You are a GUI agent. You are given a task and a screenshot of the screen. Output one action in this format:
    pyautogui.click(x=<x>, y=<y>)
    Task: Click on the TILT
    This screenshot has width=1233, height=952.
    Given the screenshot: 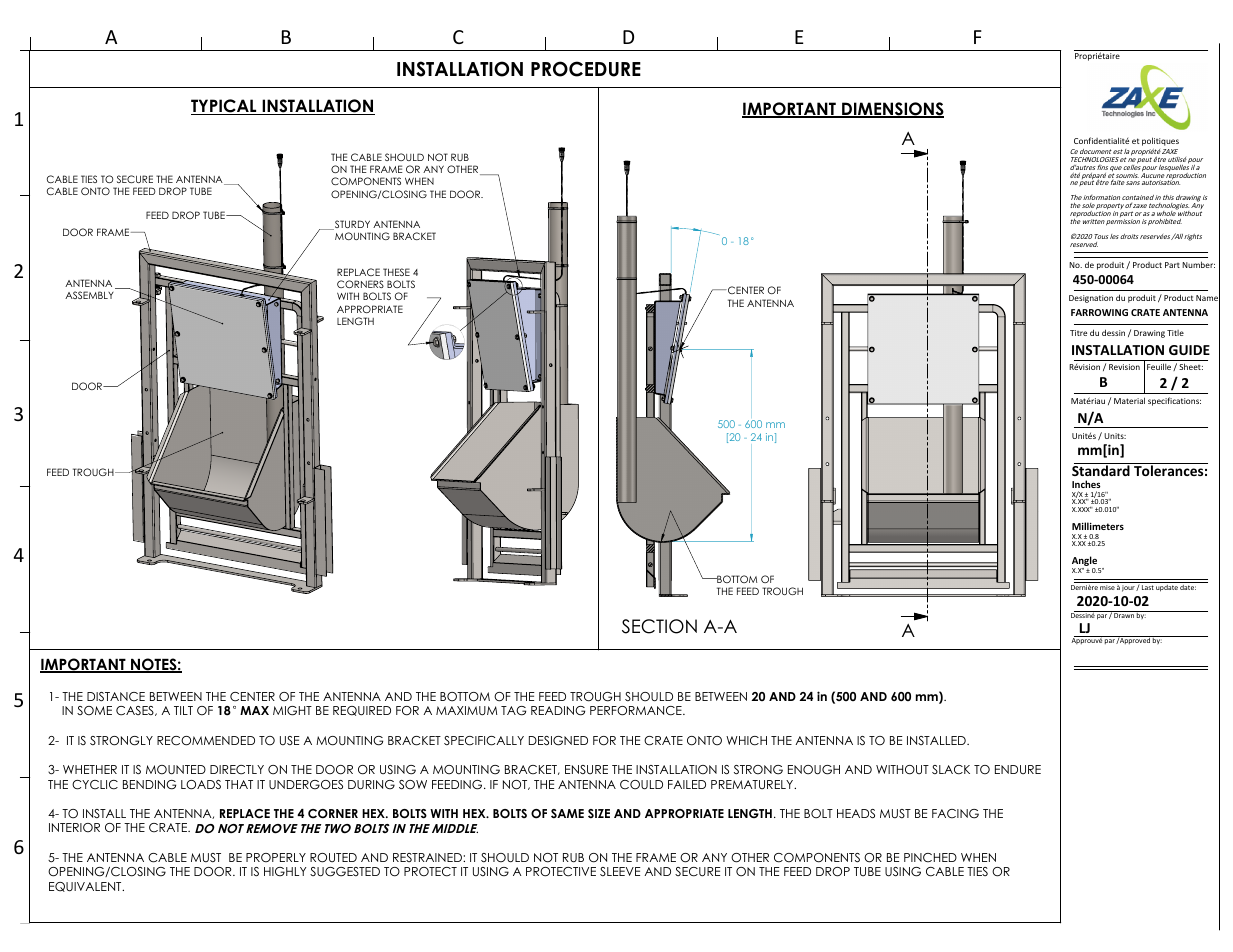 What is the action you would take?
    pyautogui.click(x=183, y=710)
